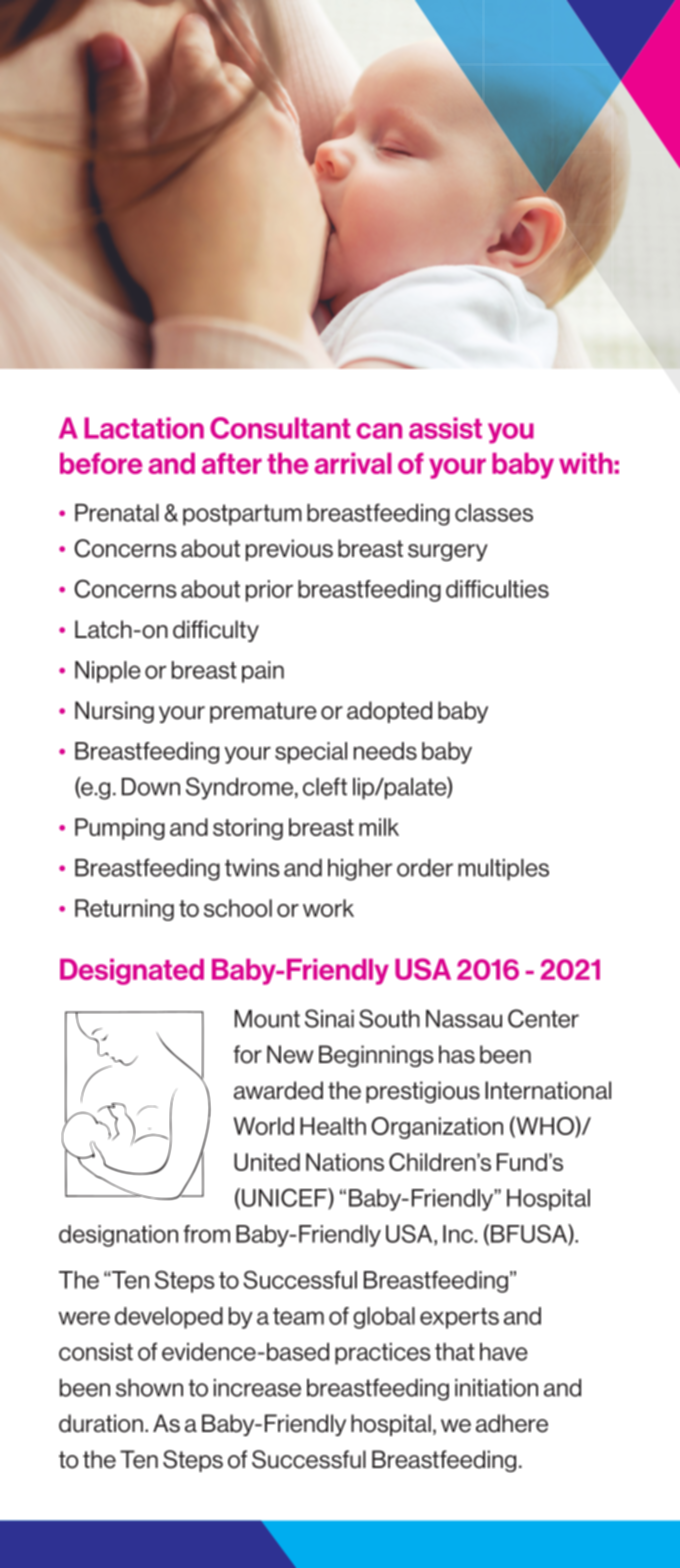 The height and width of the screenshot is (1568, 680). What do you see at coordinates (149, 1388) in the screenshot?
I see `shown` at bounding box center [149, 1388].
